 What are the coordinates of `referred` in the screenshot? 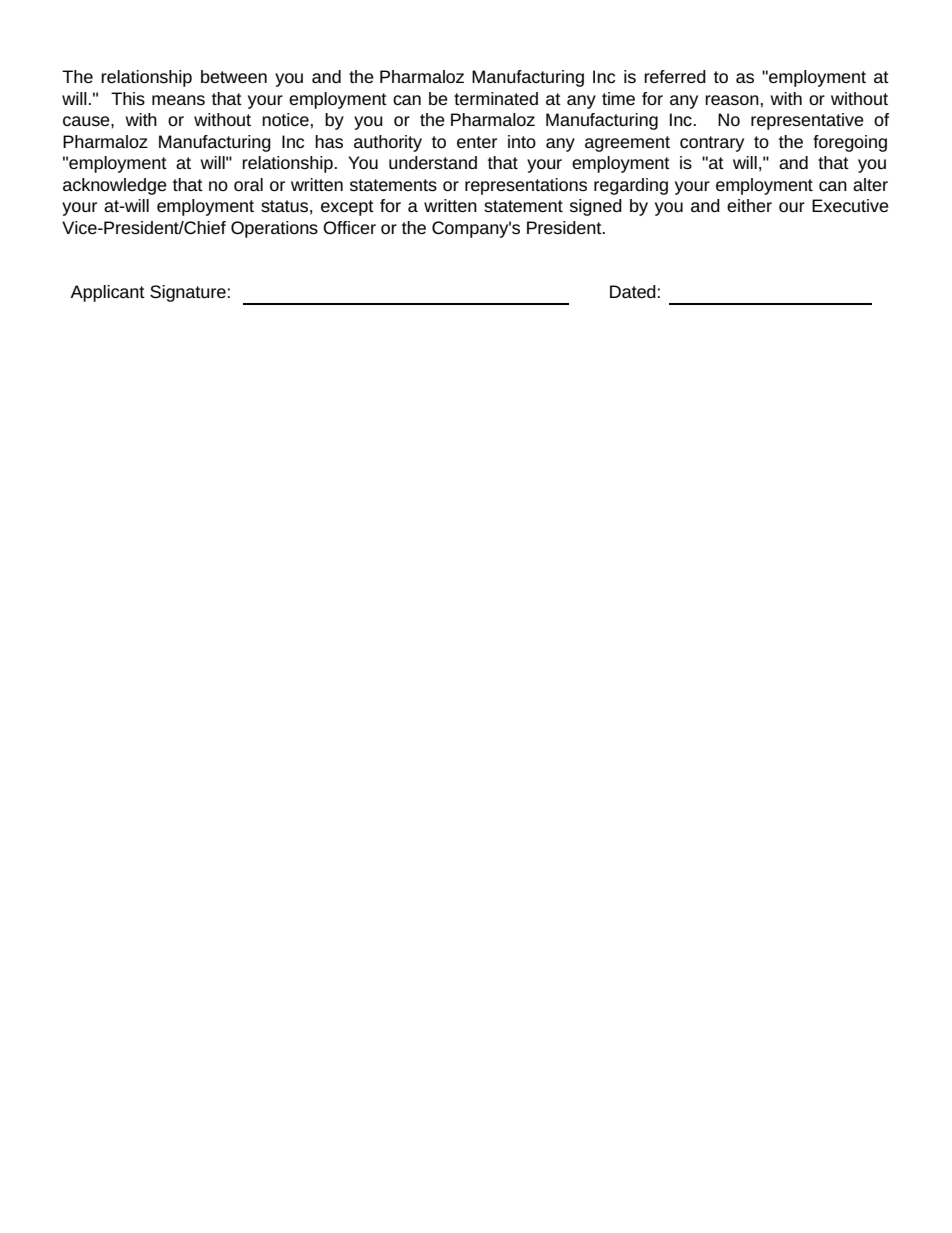 It's located at (675, 76).
